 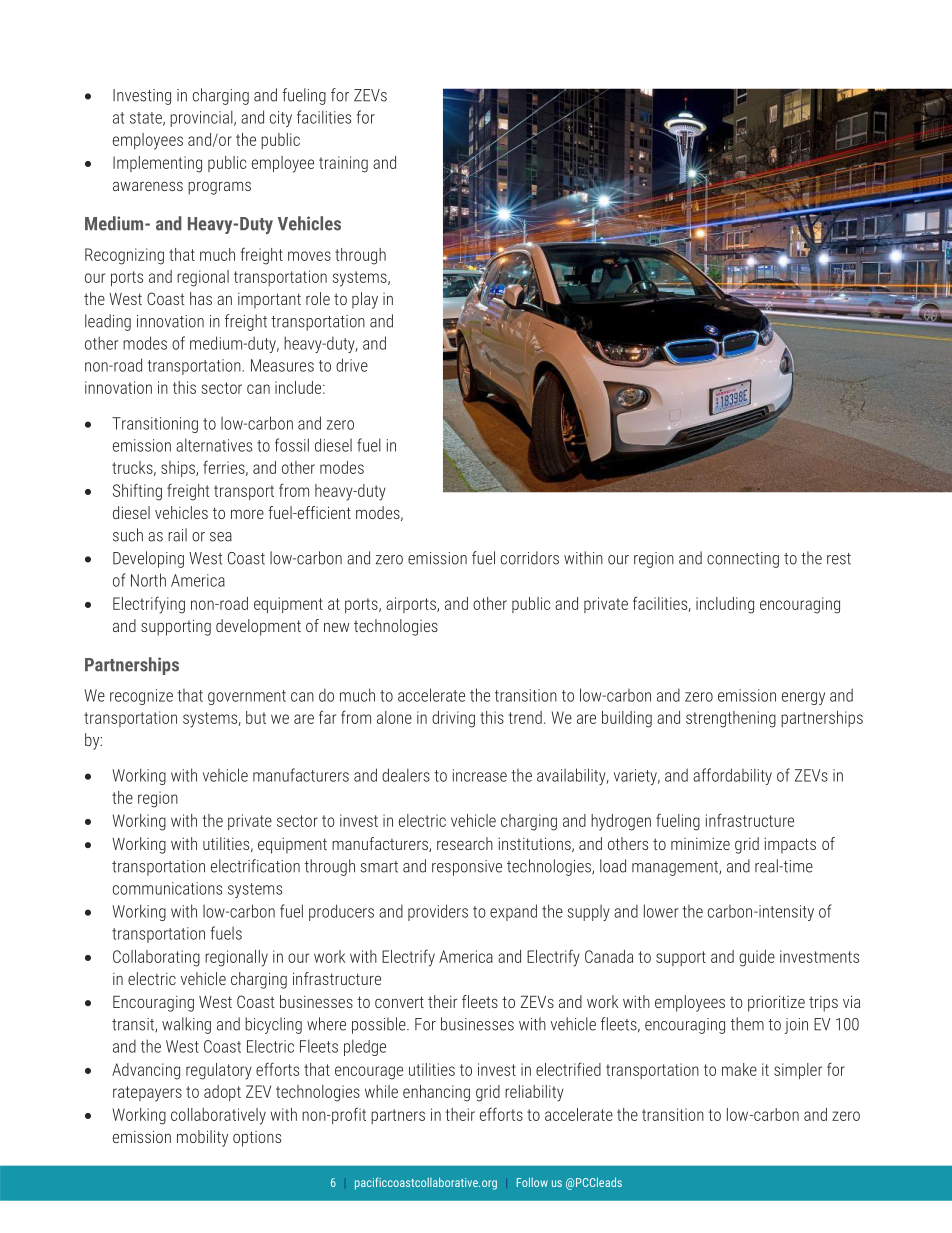 I want to click on mobility, so click(x=202, y=1138).
